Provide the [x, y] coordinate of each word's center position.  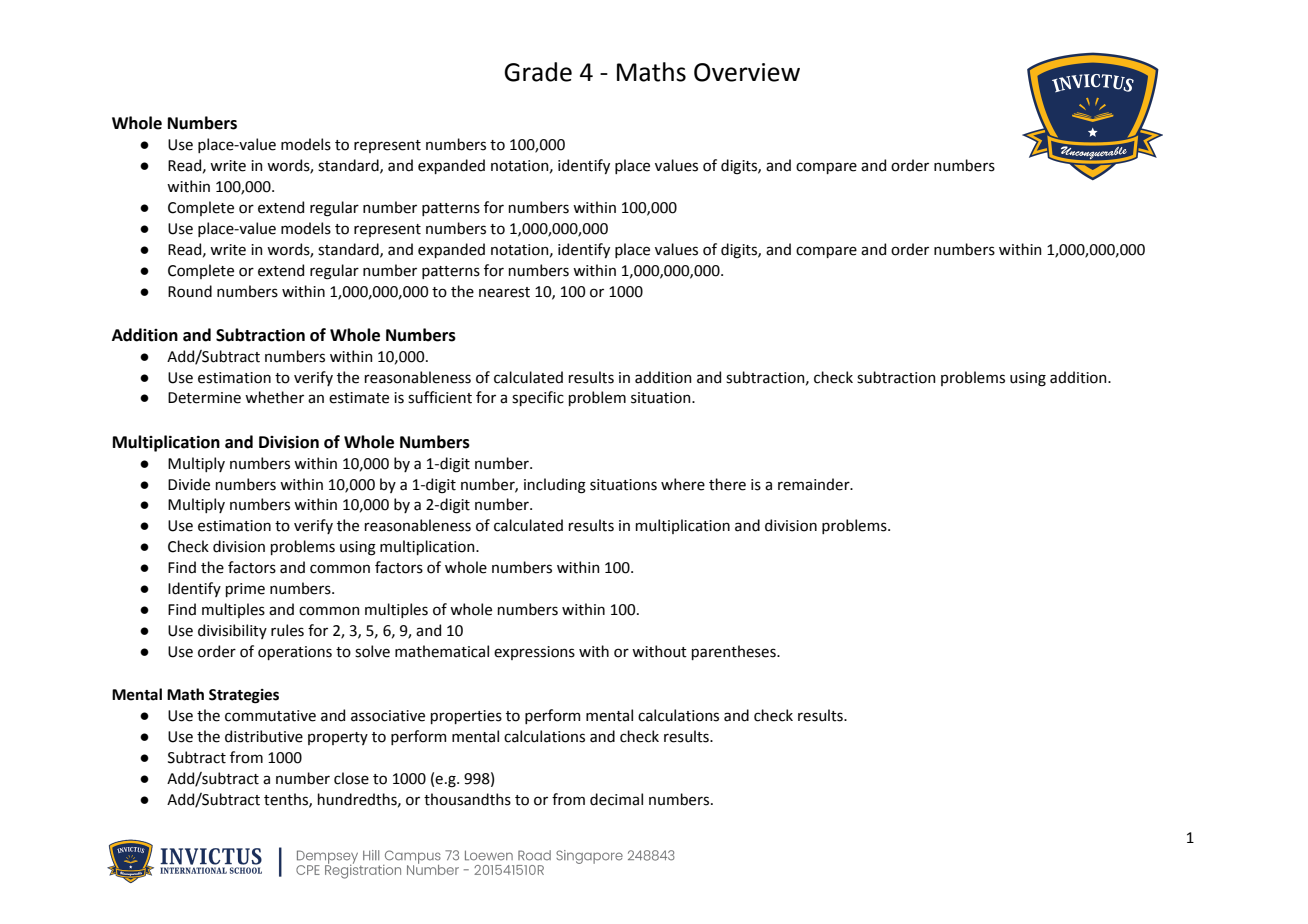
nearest [504, 292]
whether [274, 397]
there [727, 484]
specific [538, 398]
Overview [747, 72]
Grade [538, 72]
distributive [264, 736]
